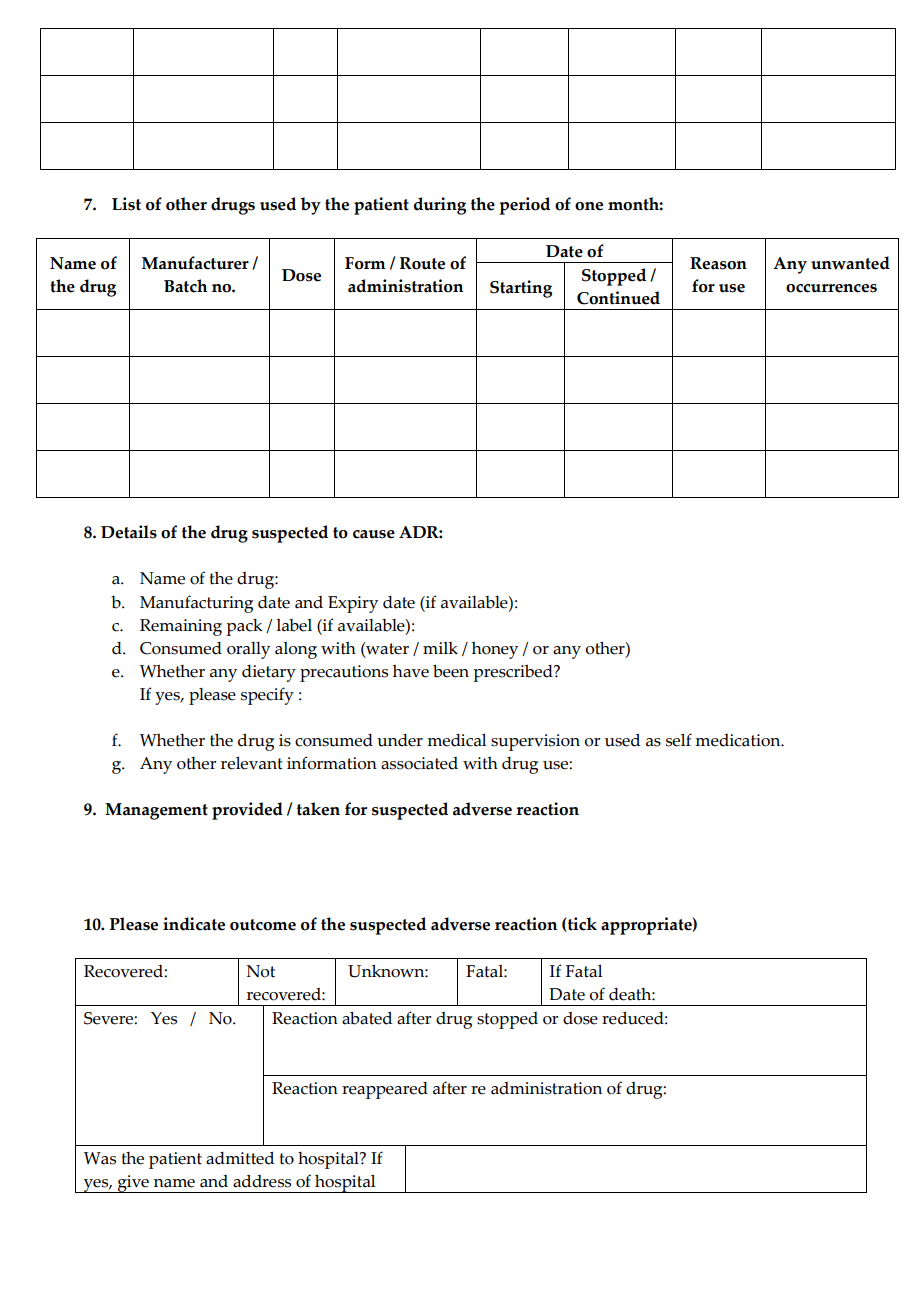 This document has width=924, height=1307. Describe the element at coordinates (718, 263) in the document. I see `Reason` at that location.
